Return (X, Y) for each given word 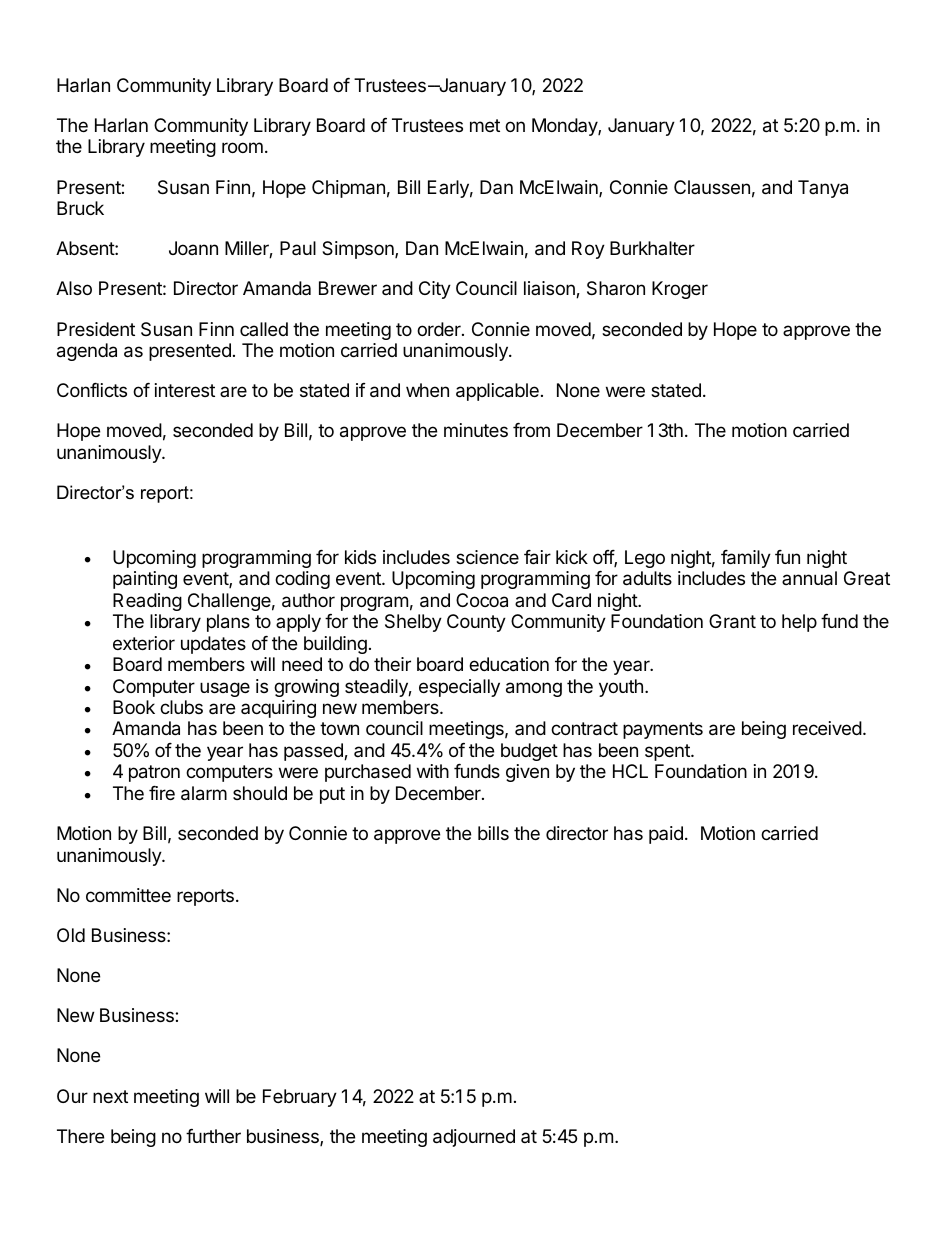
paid (666, 835)
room (242, 147)
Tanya (823, 189)
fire (162, 793)
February (300, 1098)
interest (185, 390)
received (827, 728)
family (746, 559)
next (110, 1096)
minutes (476, 430)
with (433, 771)
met (485, 125)
